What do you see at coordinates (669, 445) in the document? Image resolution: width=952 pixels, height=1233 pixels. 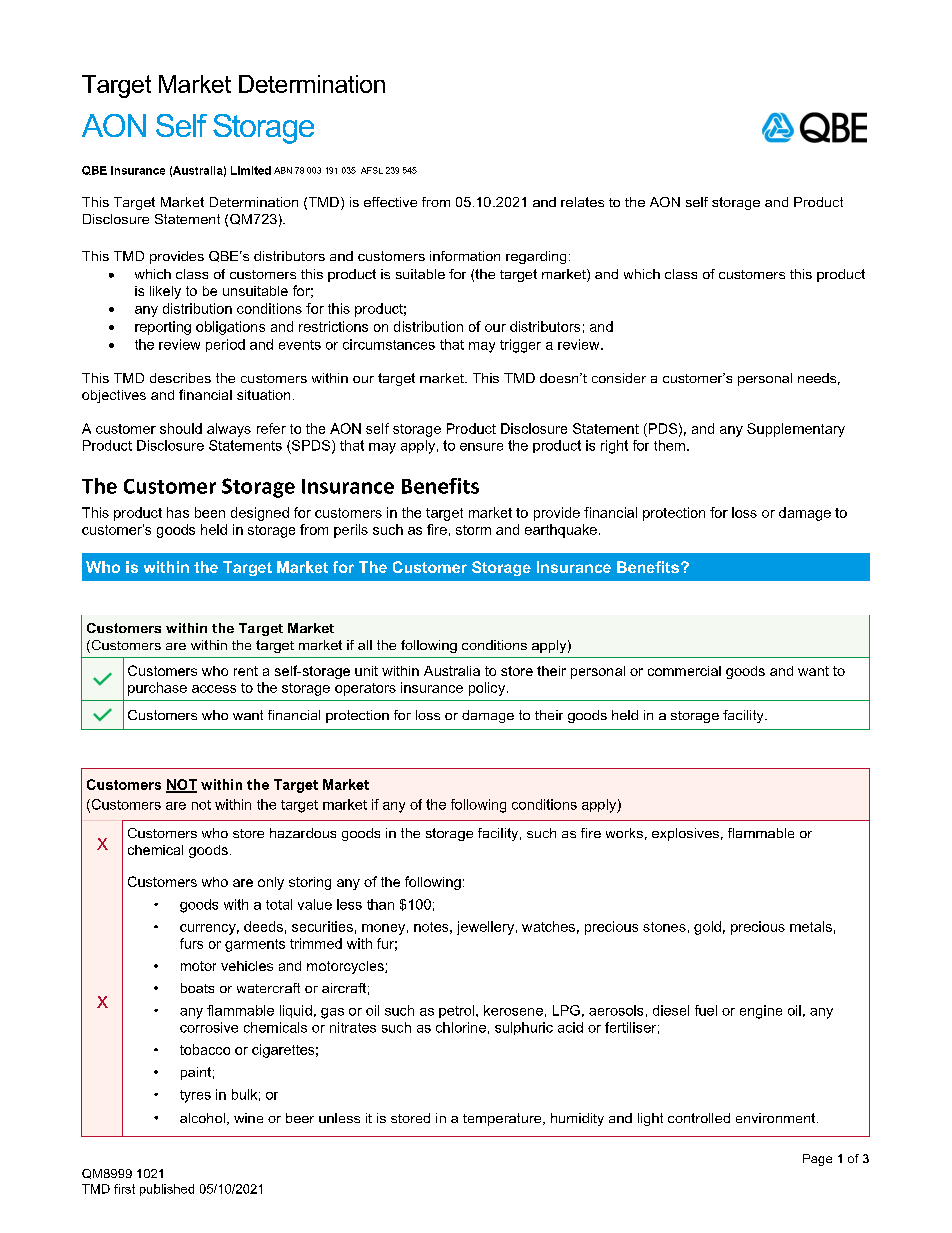 I see `them` at bounding box center [669, 445].
